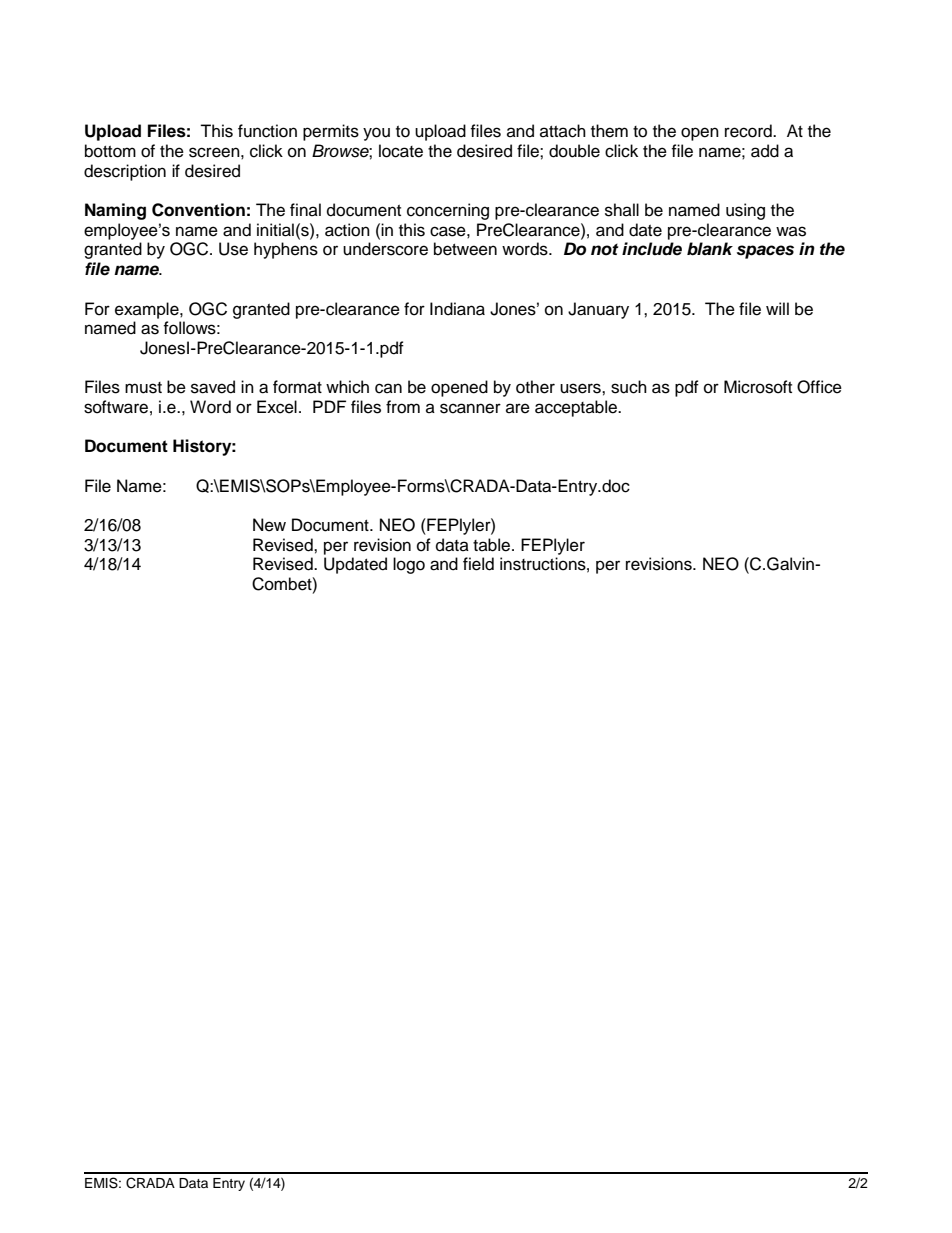 This screenshot has height=1233, width=952. I want to click on field, so click(478, 564).
